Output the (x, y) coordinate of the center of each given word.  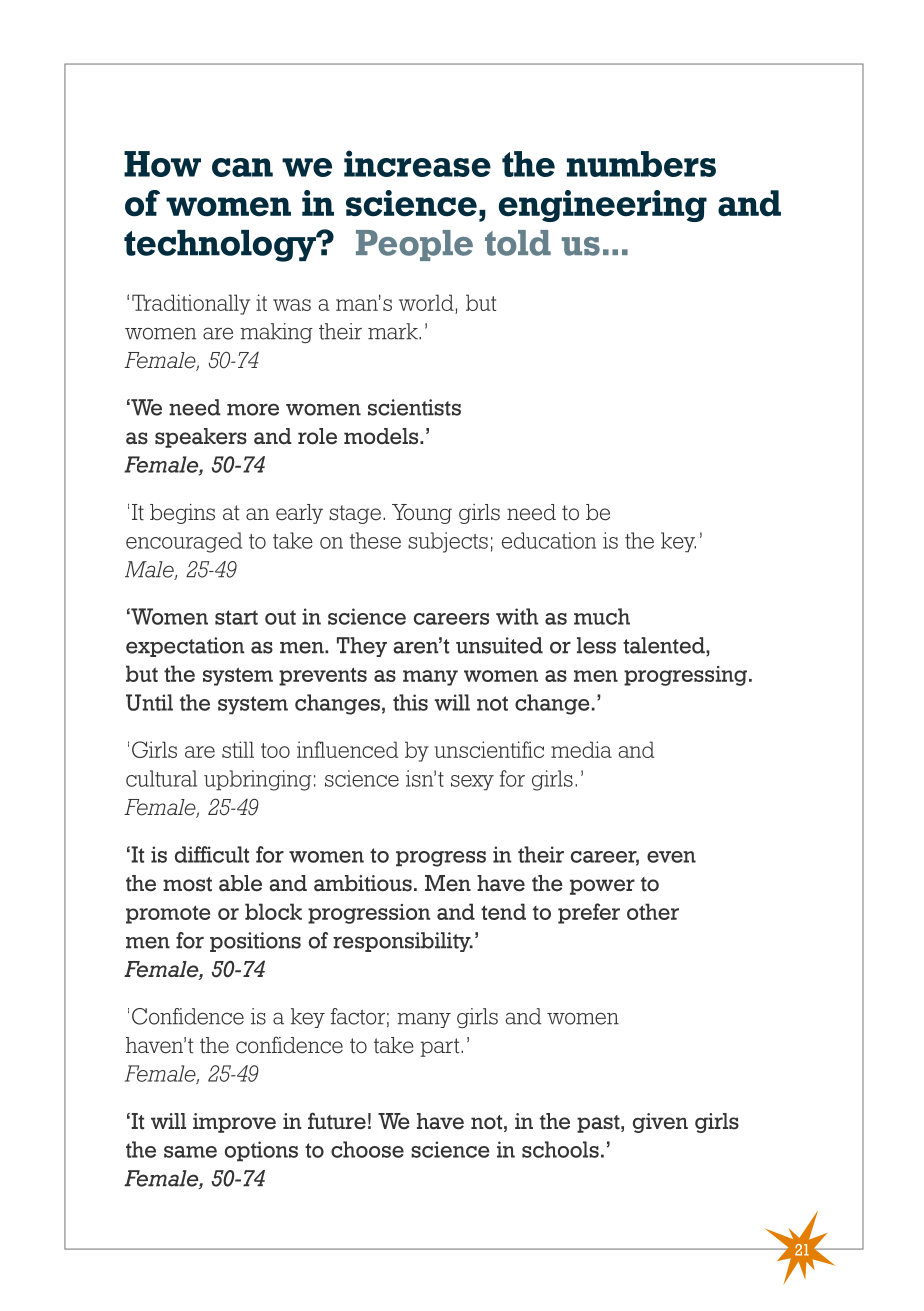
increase (417, 163)
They (362, 647)
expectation (185, 647)
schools (560, 1149)
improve (234, 1123)
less (596, 645)
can (242, 167)
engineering (603, 206)
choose (367, 1149)
